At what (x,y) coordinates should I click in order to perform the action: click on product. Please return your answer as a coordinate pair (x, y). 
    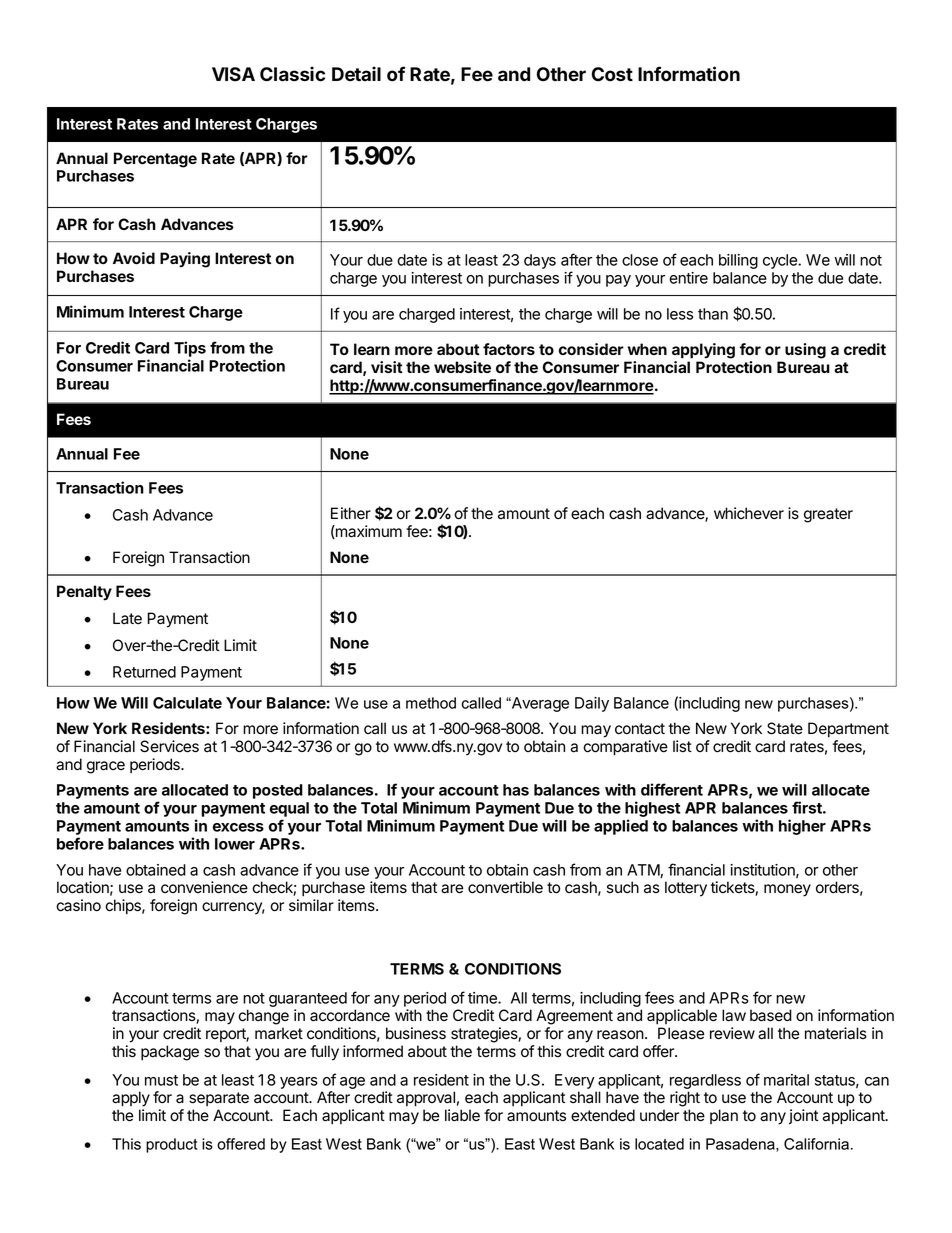
    Looking at the image, I should click on (171, 1145).
